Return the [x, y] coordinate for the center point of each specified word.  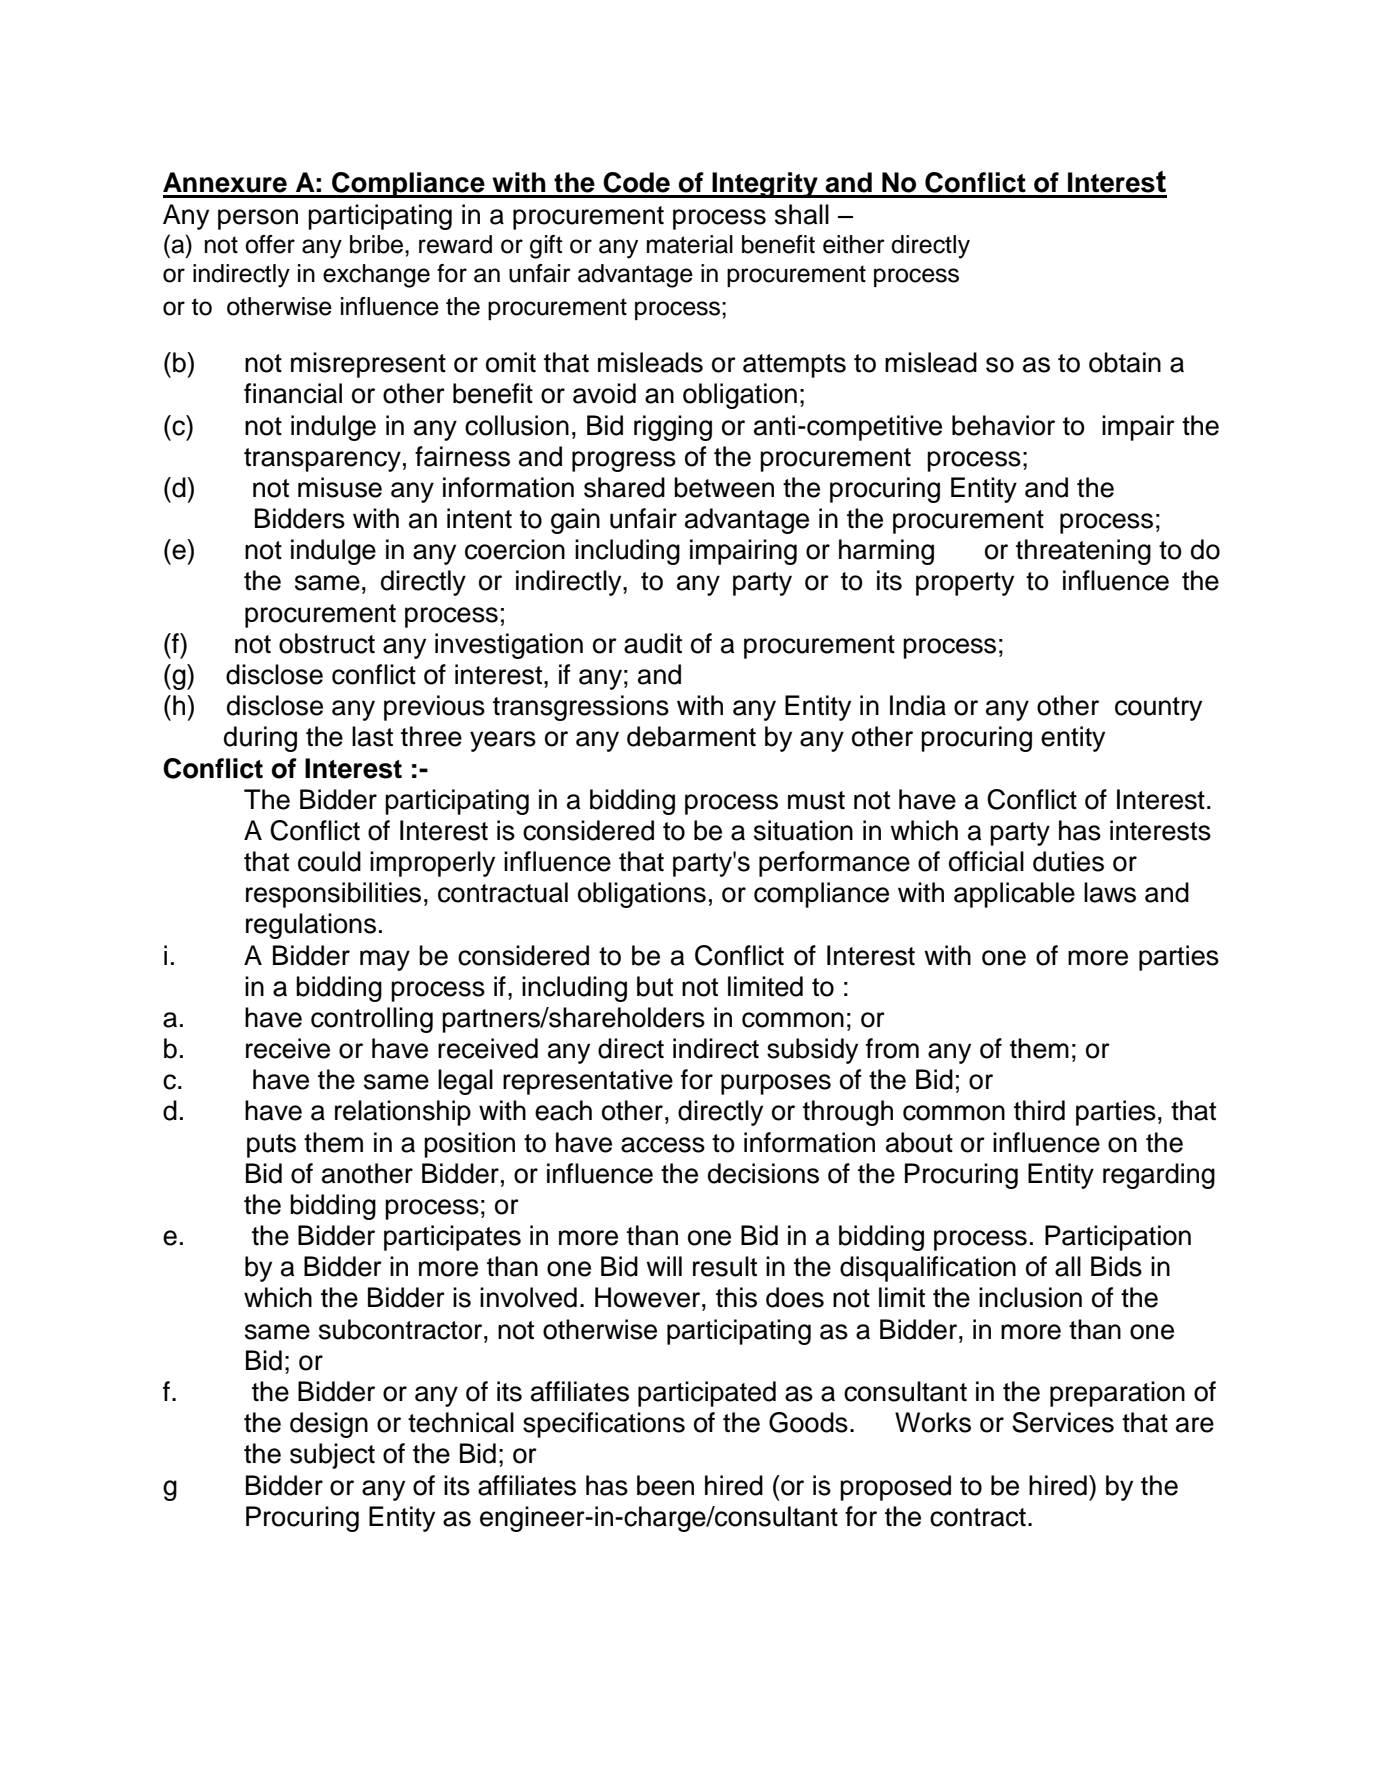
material [690, 244]
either [854, 244]
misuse [340, 487]
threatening [1083, 552]
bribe [378, 244]
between [724, 487]
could [329, 861]
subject [332, 1456]
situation [803, 830]
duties [1068, 861]
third [1039, 1110]
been [665, 1485]
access [663, 1145]
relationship [403, 1113]
